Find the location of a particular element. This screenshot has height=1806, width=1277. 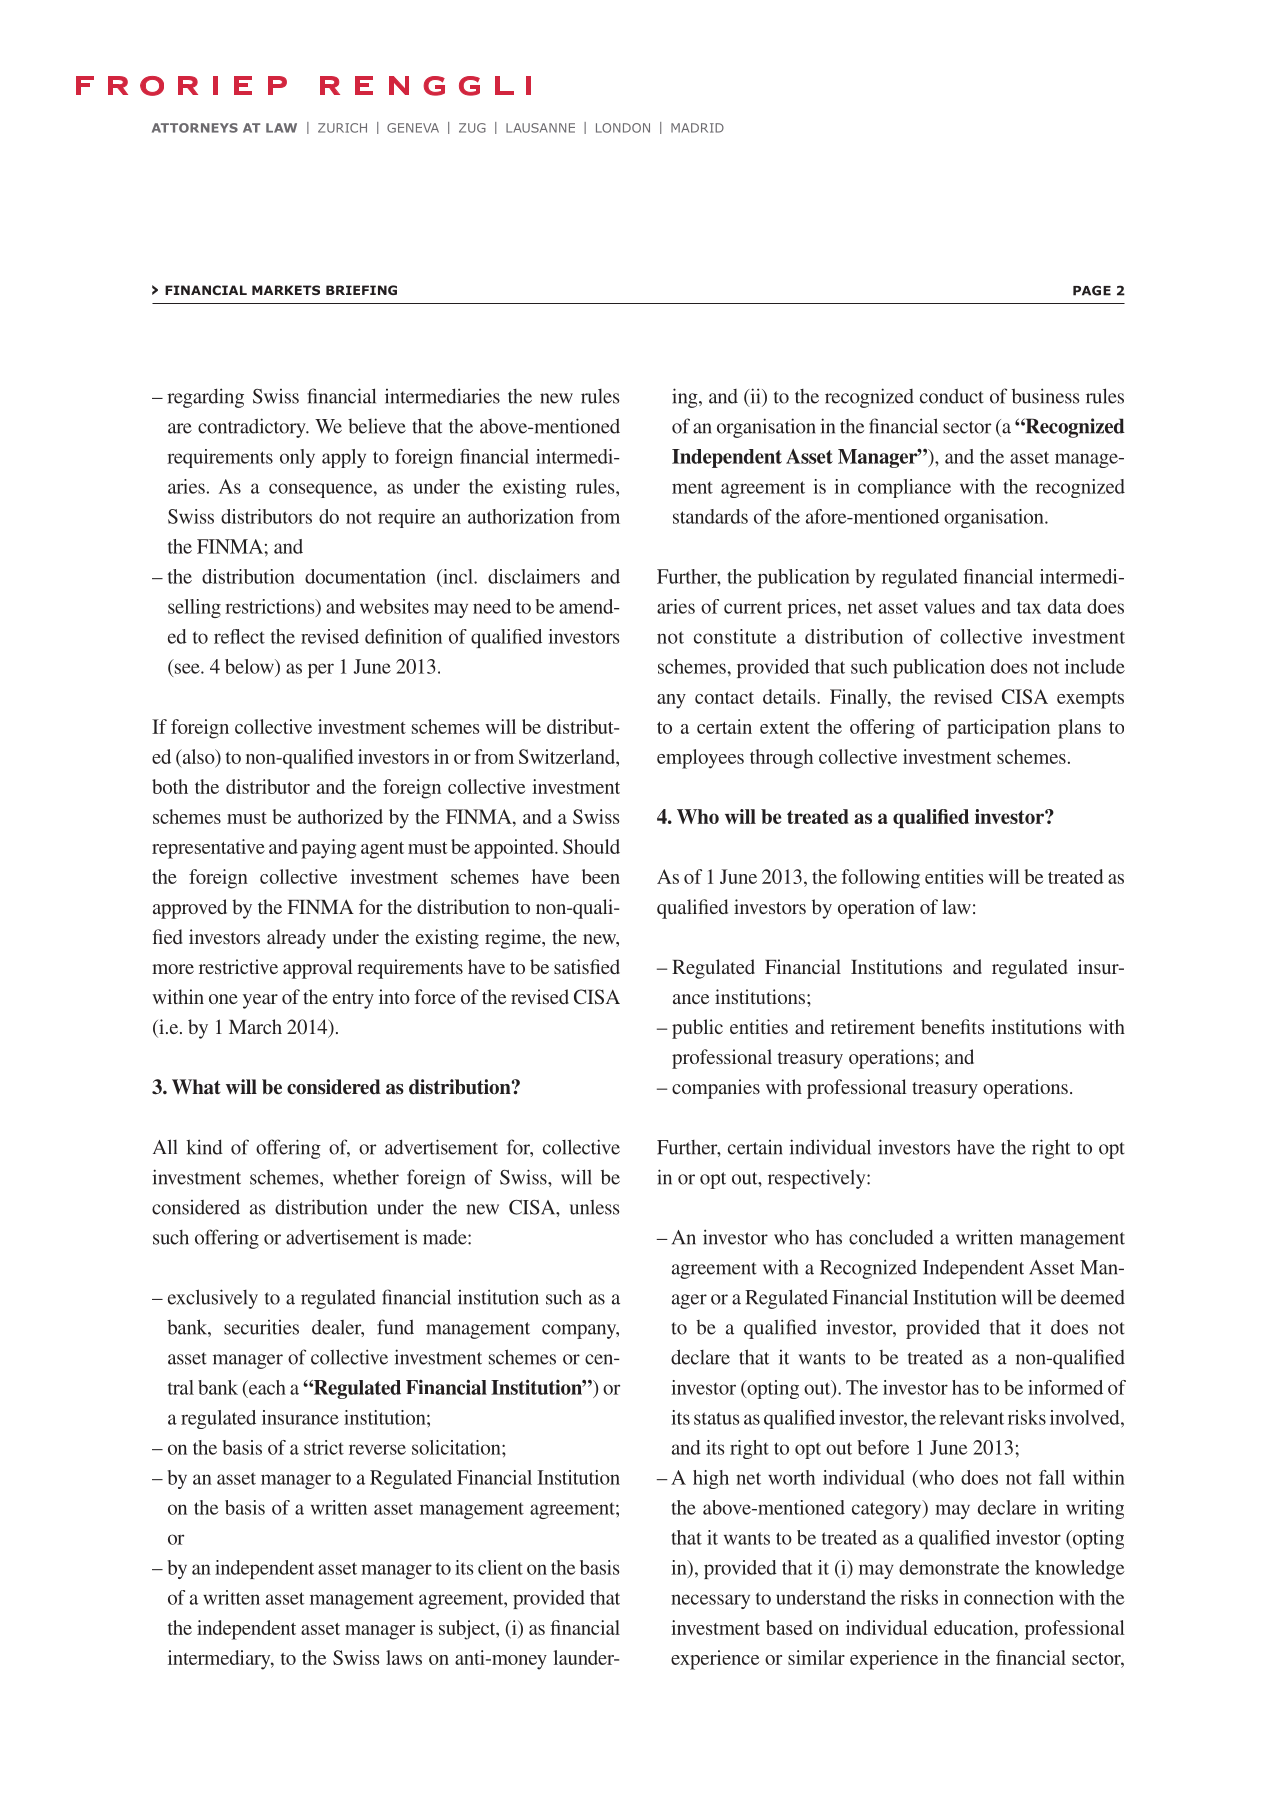

regime is located at coordinates (514, 939).
